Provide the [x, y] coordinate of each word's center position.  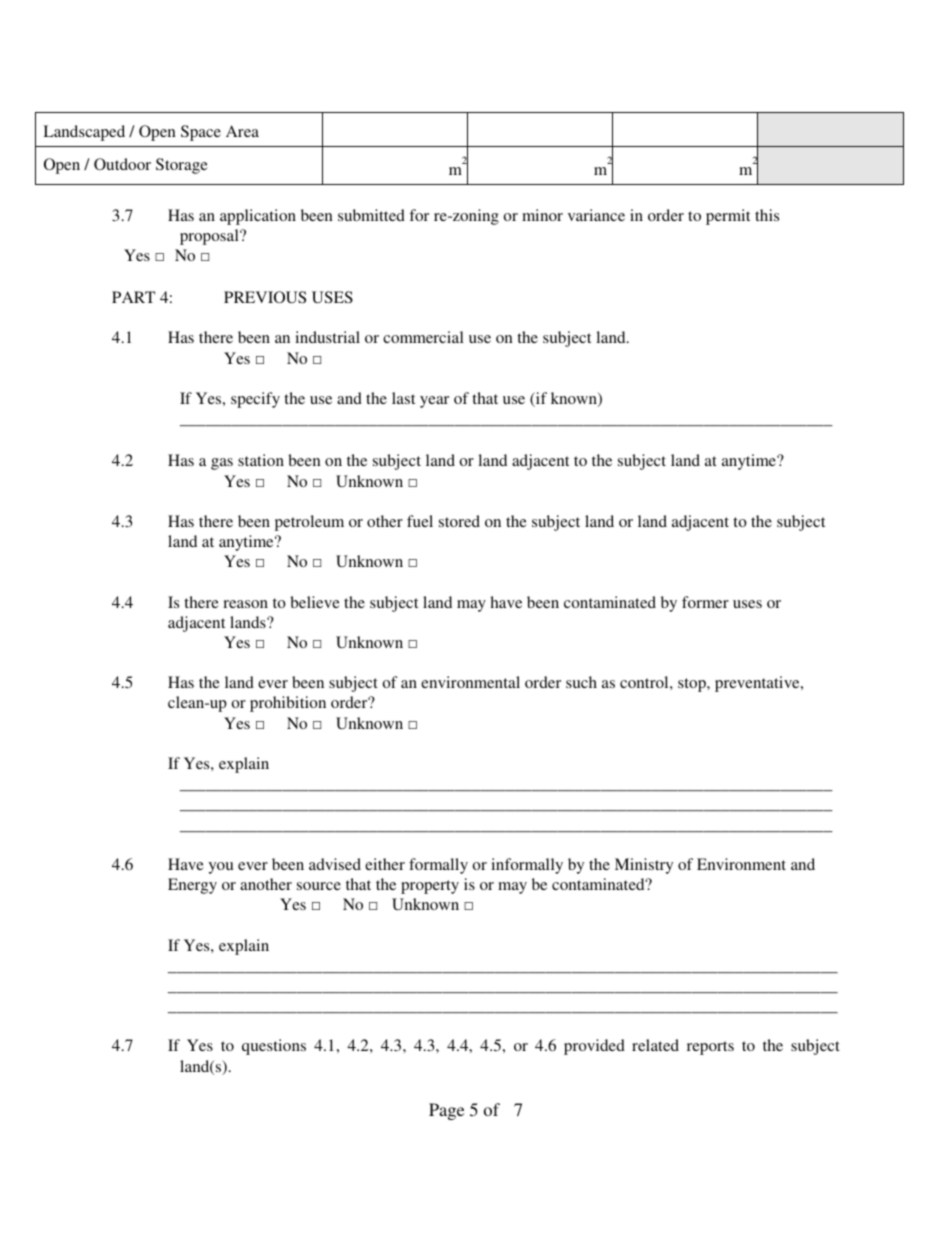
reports [710, 1048]
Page [446, 1111]
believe [315, 602]
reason [245, 604]
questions [274, 1047]
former [705, 602]
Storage [182, 166]
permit [728, 217]
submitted [371, 215]
